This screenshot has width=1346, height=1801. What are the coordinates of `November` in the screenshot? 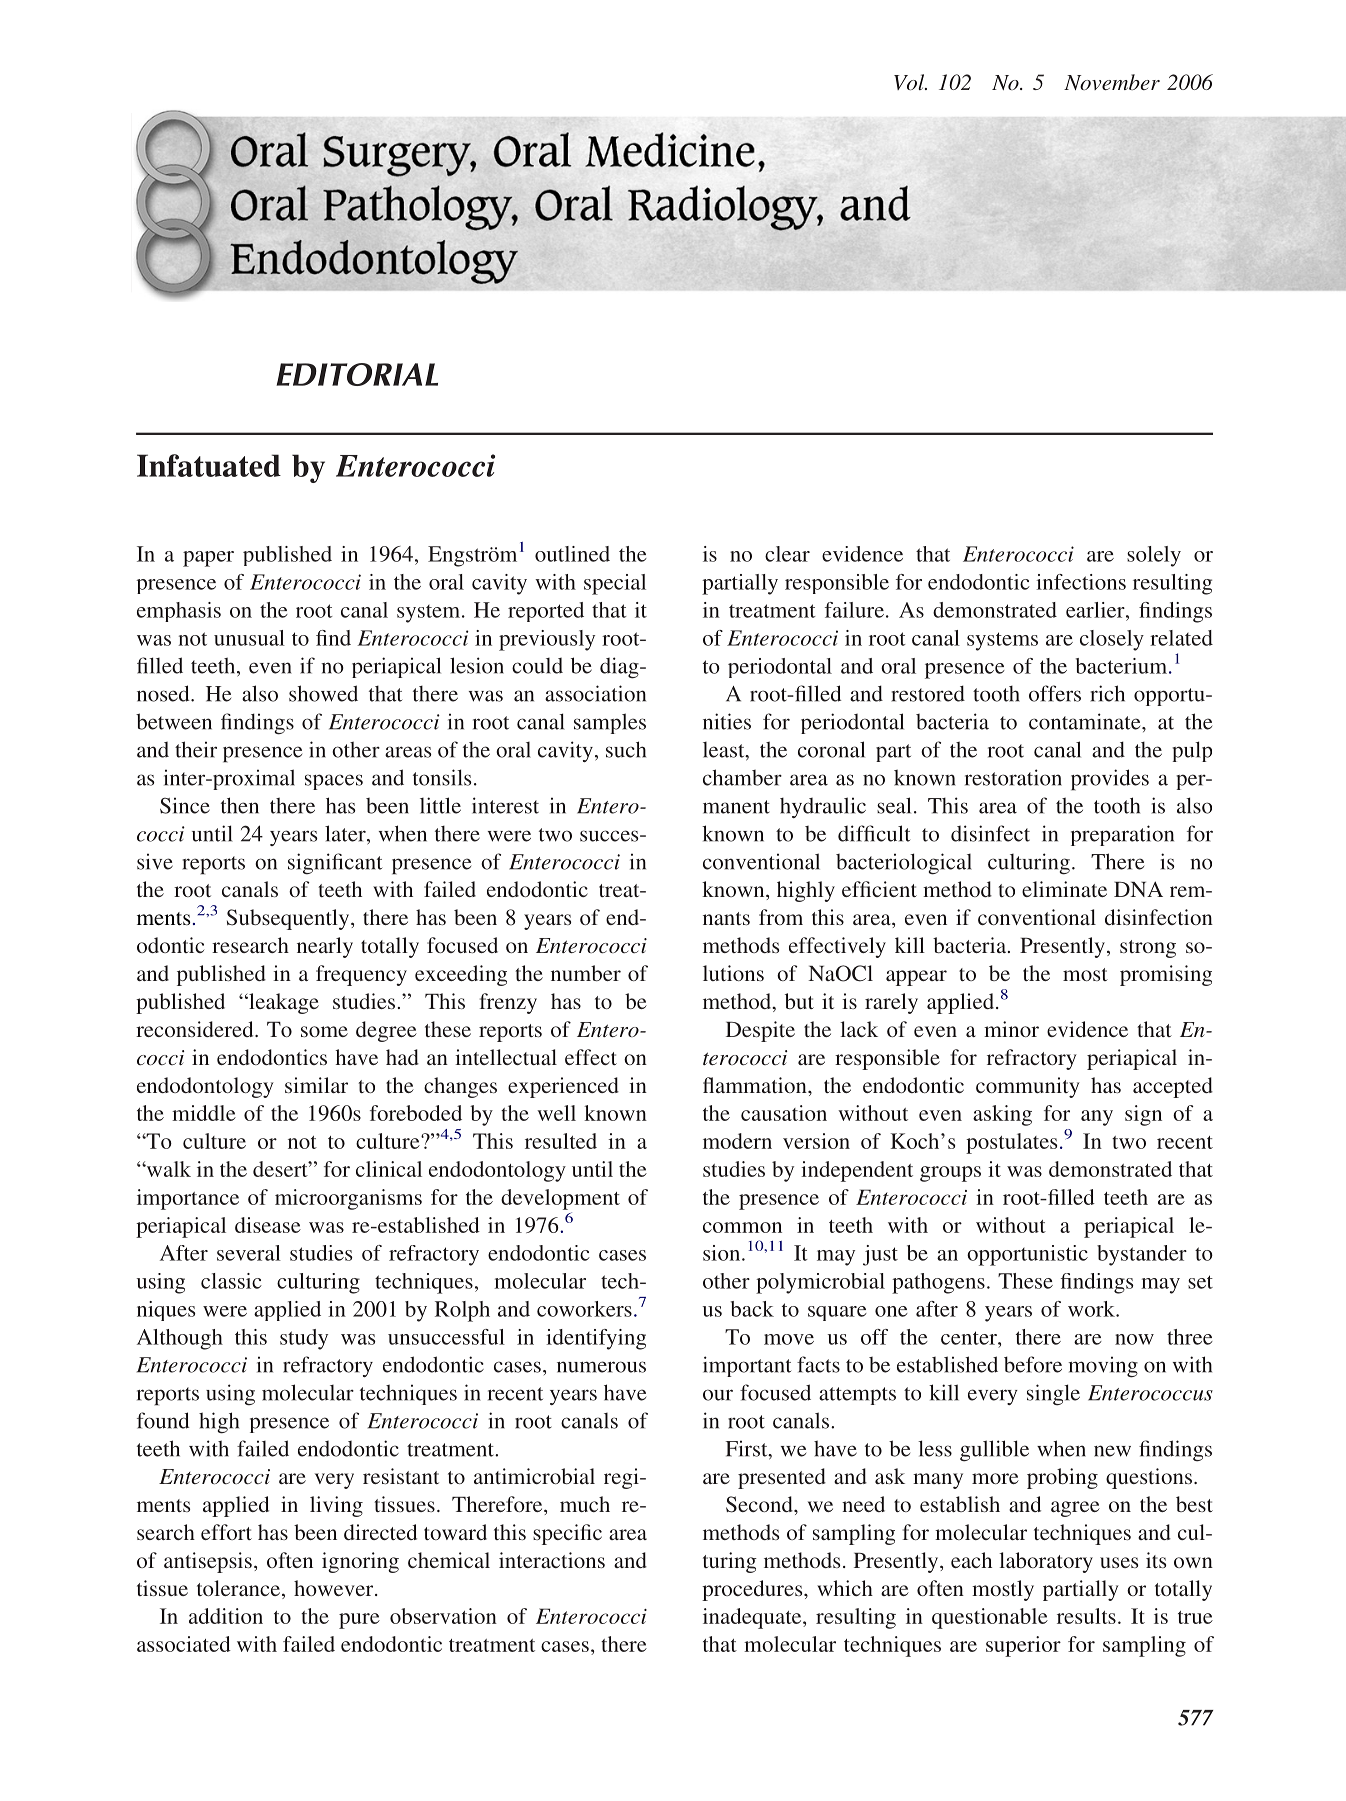 It's located at (1112, 82).
